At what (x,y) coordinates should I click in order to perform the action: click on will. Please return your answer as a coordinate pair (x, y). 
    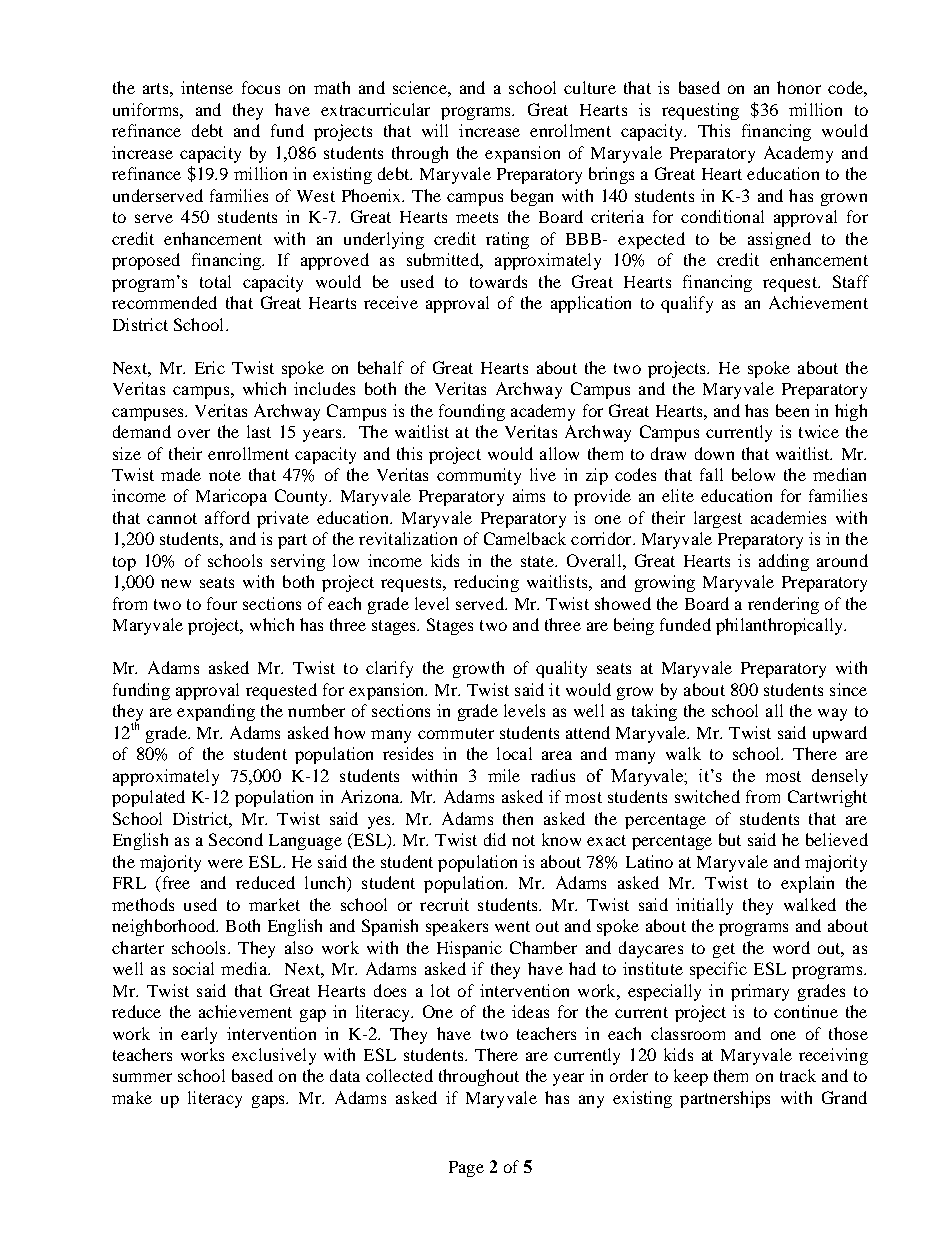
    Looking at the image, I should click on (435, 130).
